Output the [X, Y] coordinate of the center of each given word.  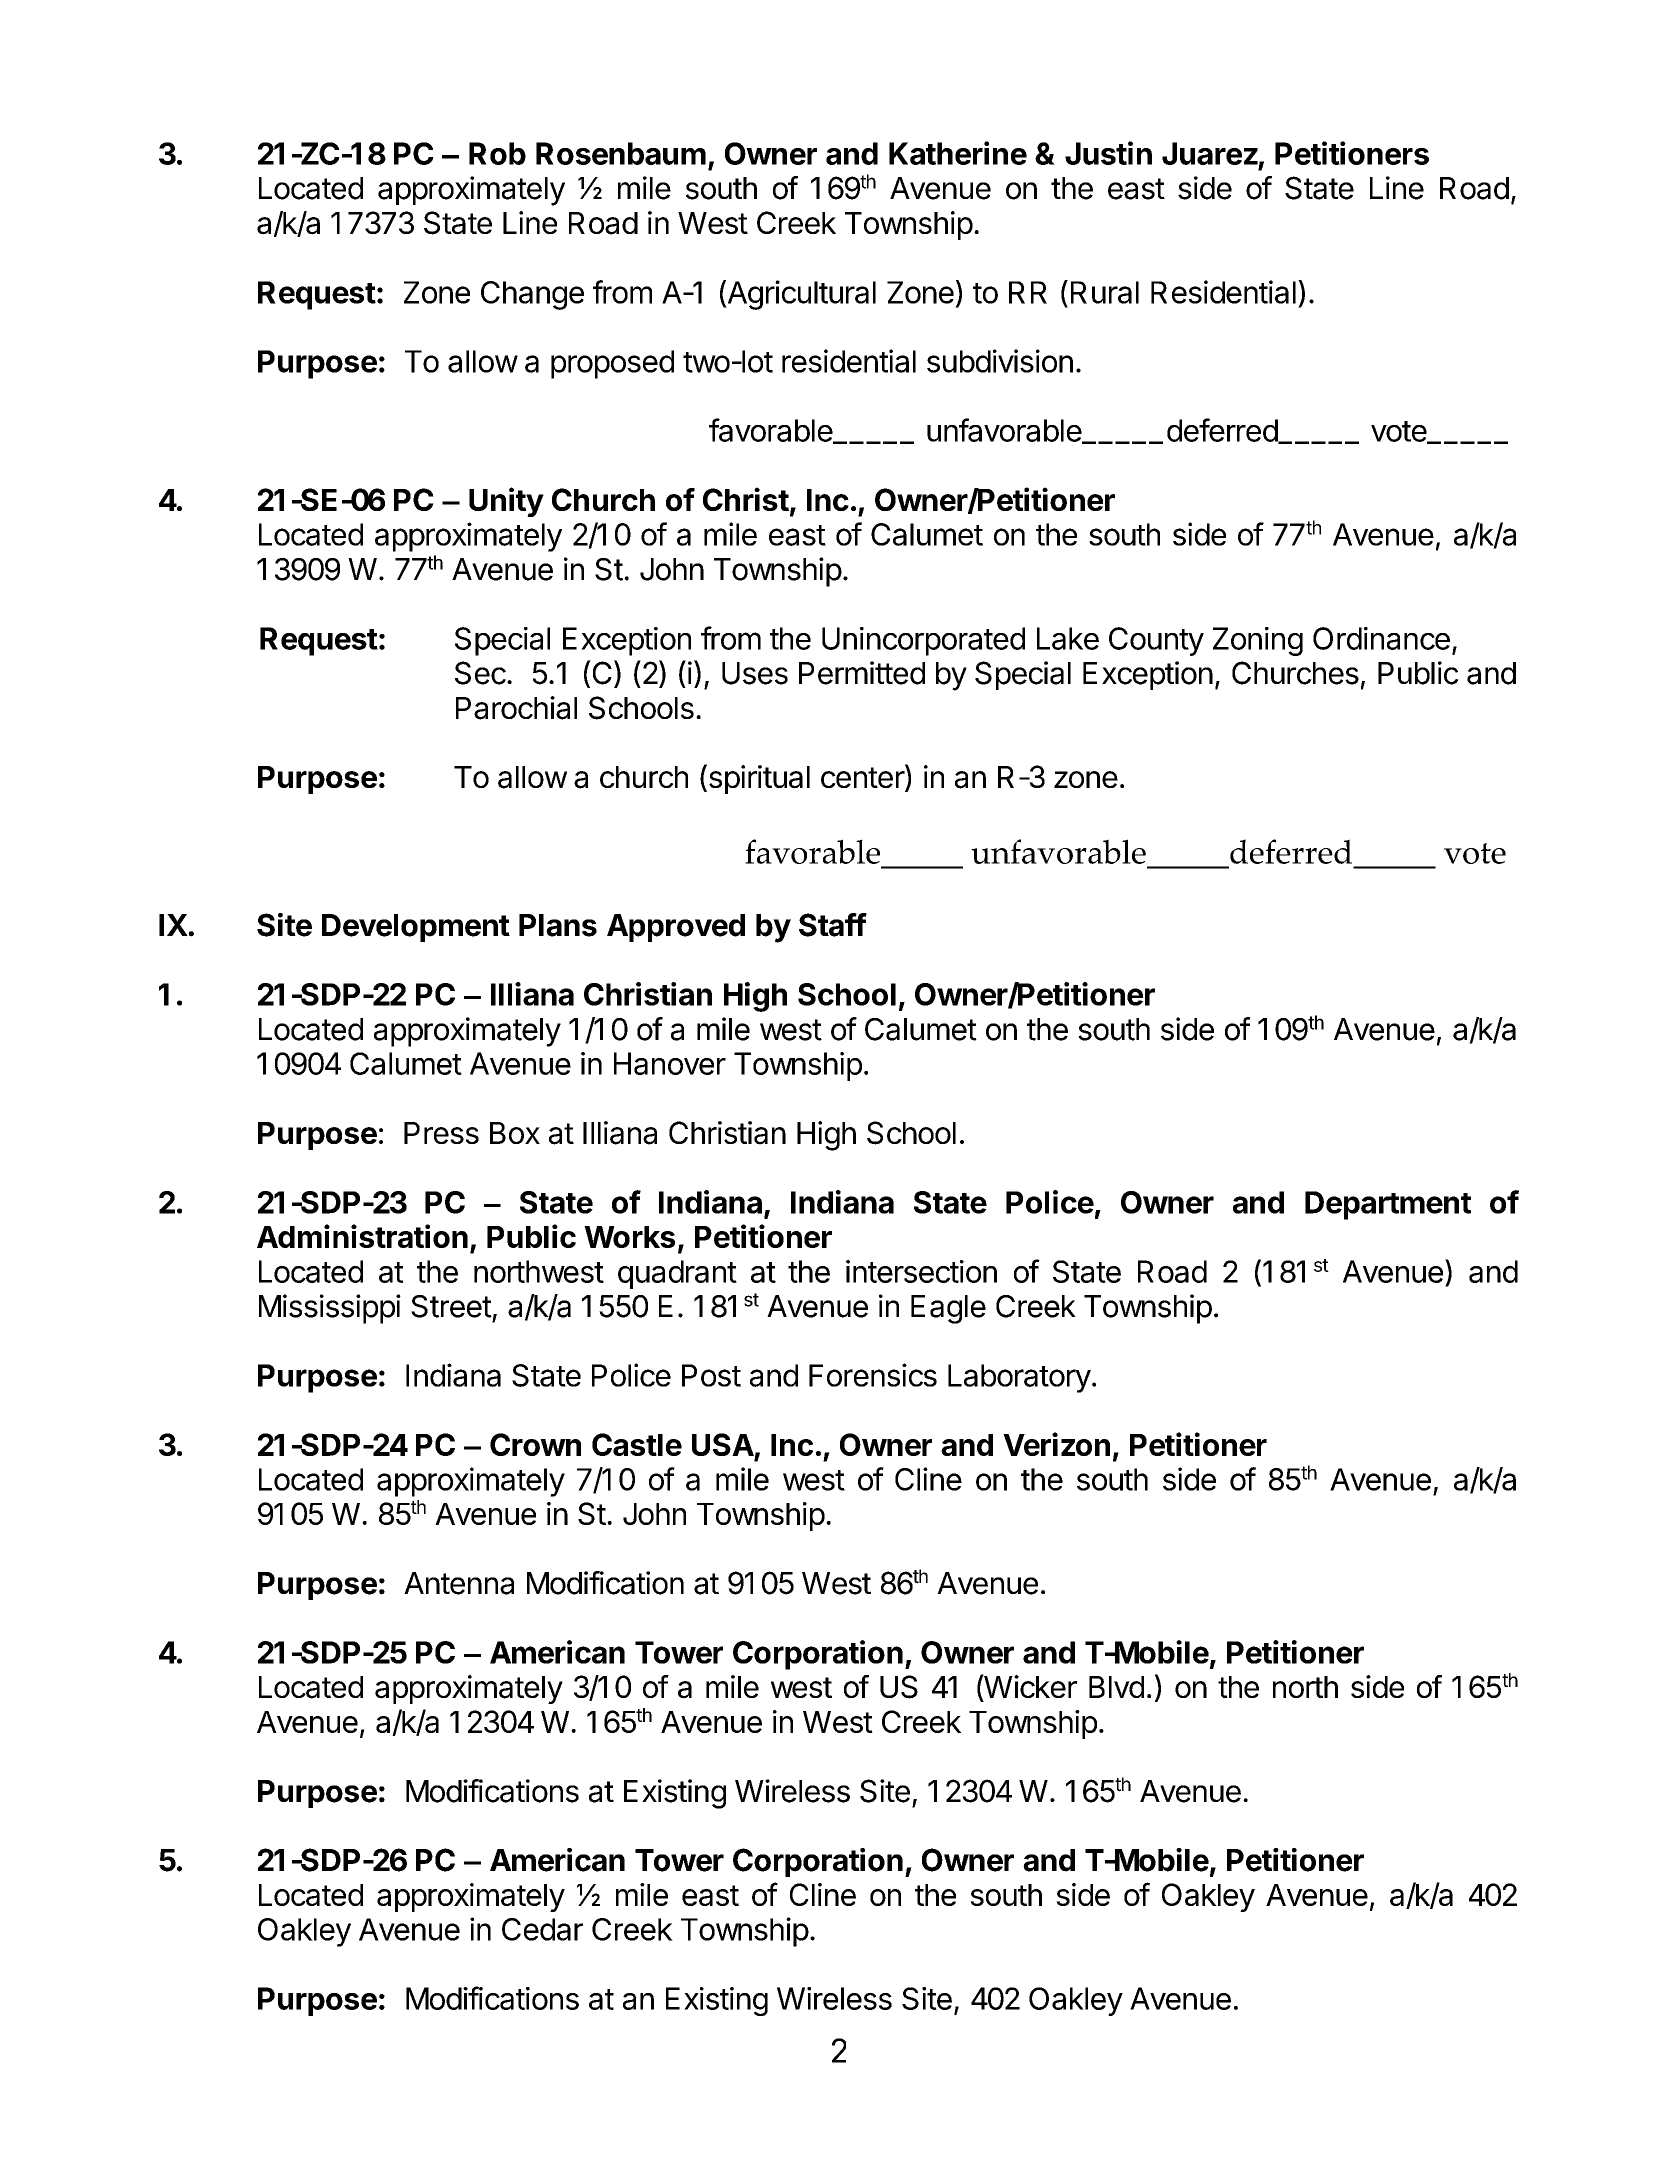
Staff [833, 925]
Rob [497, 153]
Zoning [1258, 641]
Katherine [958, 153]
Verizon [1056, 1444]
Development [416, 928]
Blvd [1116, 1687]
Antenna [459, 1583]
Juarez [1210, 153]
